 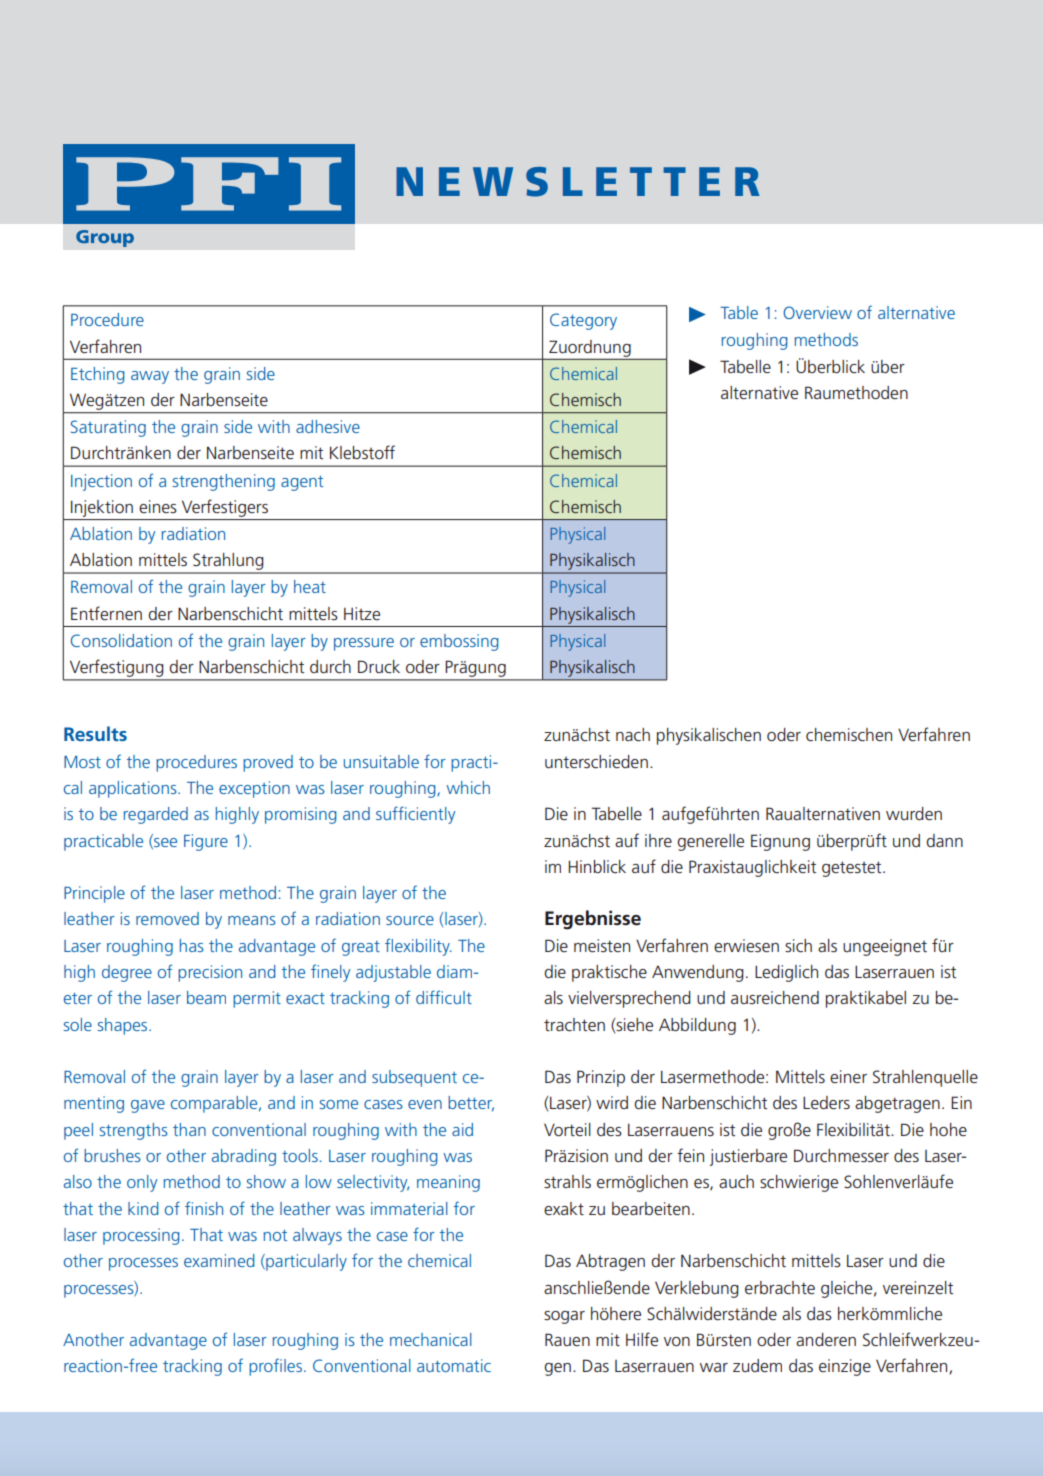 I want to click on embossing, so click(x=459, y=642).
